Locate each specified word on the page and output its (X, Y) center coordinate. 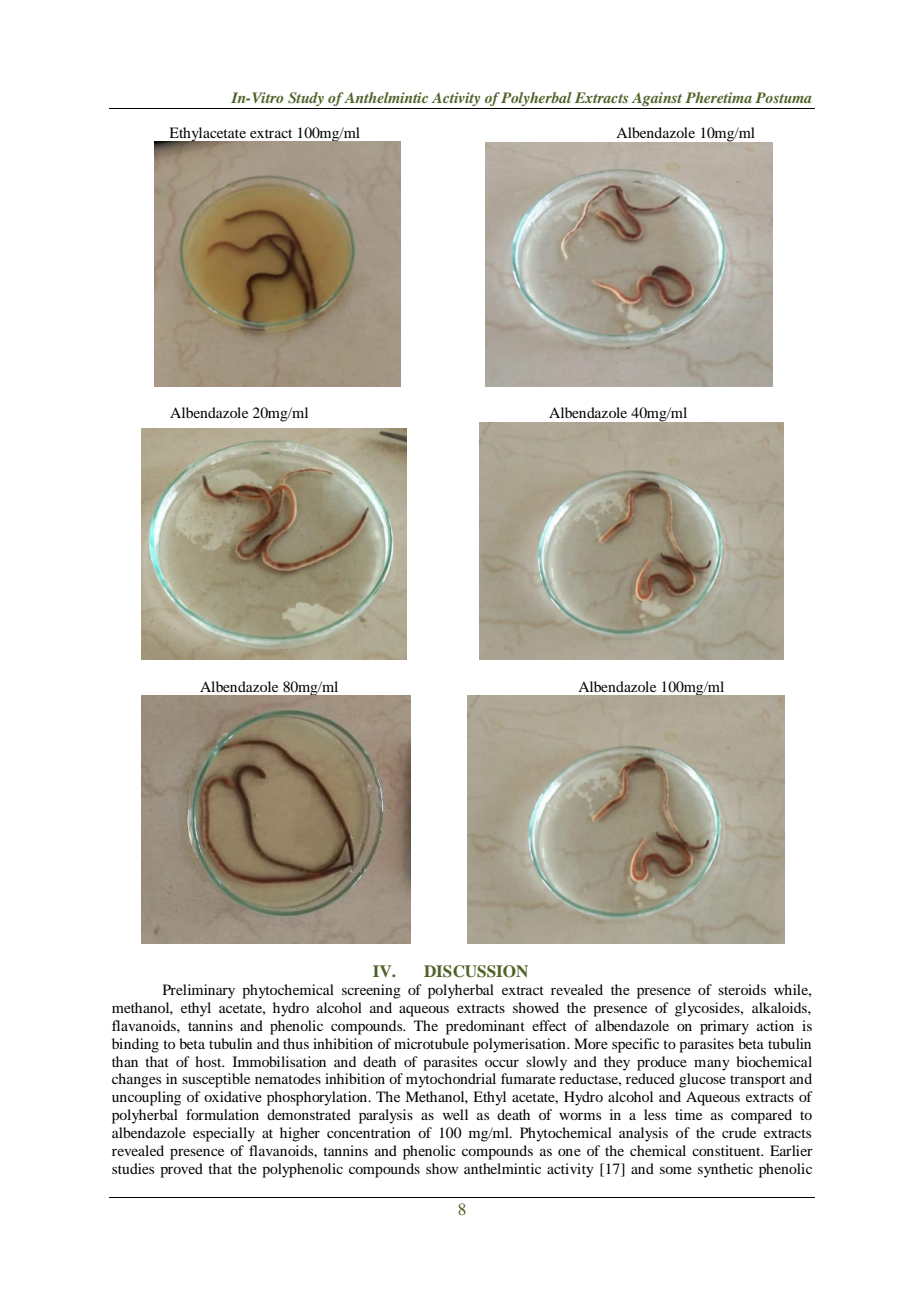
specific (635, 1045)
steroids (742, 989)
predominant (485, 1027)
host (209, 1061)
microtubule (431, 1043)
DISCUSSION (476, 971)
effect (549, 1025)
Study (306, 99)
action (775, 1025)
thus (296, 1043)
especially (224, 1134)
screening (371, 991)
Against (656, 99)
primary (724, 1027)
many (712, 1065)
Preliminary (199, 991)
